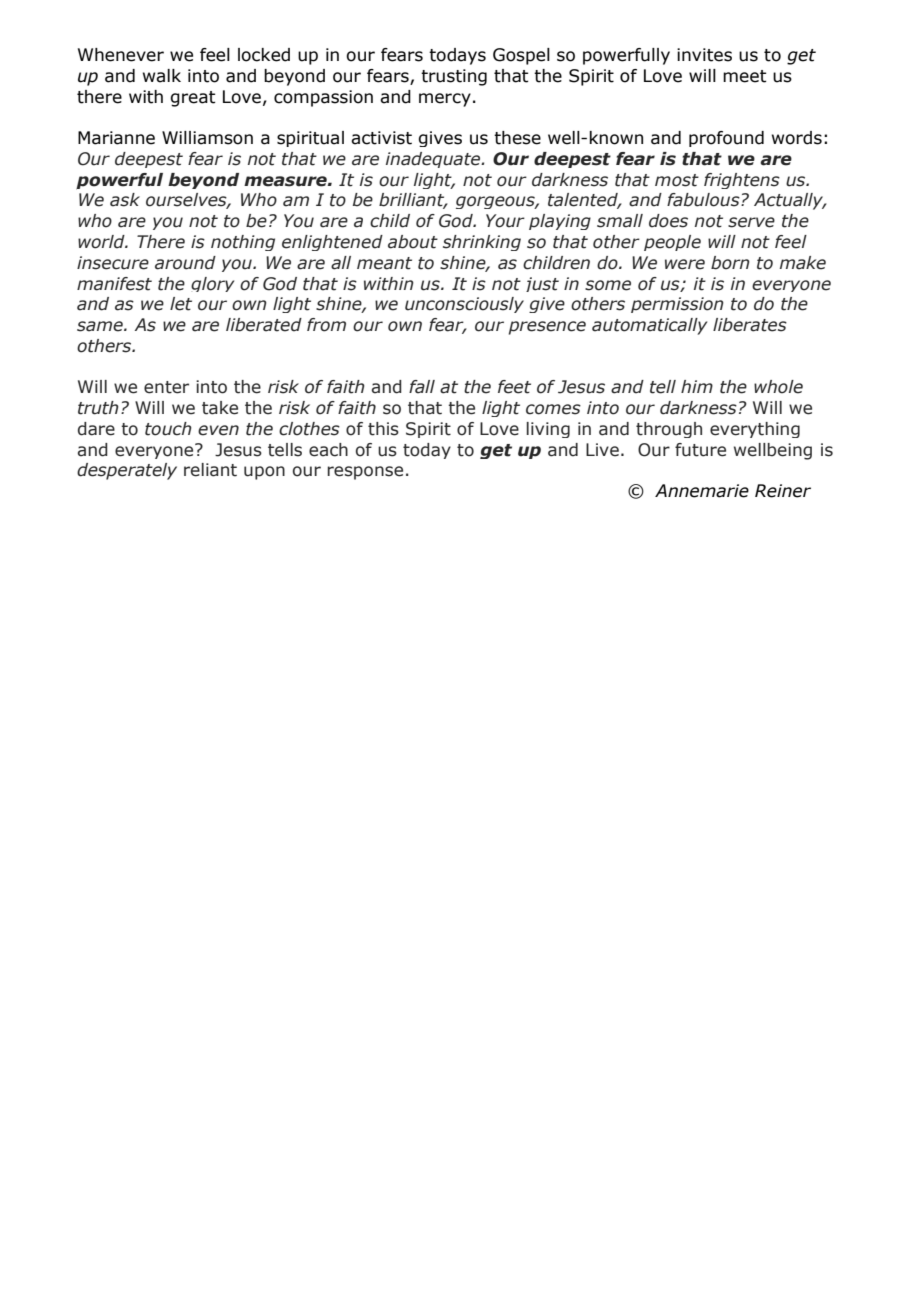 This page has height=1308, width=924. Describe the element at coordinates (454, 77) in the page. I see `trusting` at that location.
